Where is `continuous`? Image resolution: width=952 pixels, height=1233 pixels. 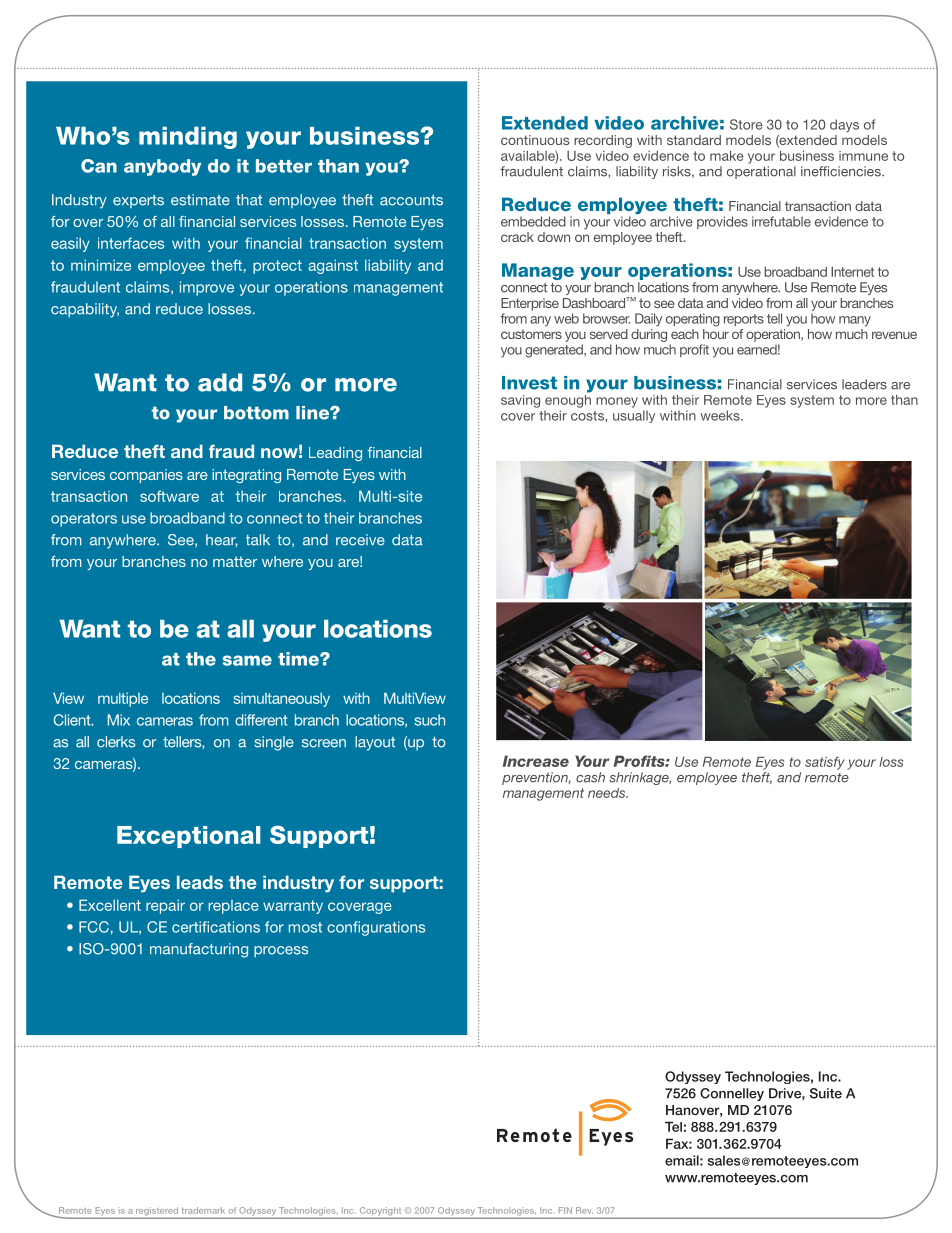 continuous is located at coordinates (535, 140).
